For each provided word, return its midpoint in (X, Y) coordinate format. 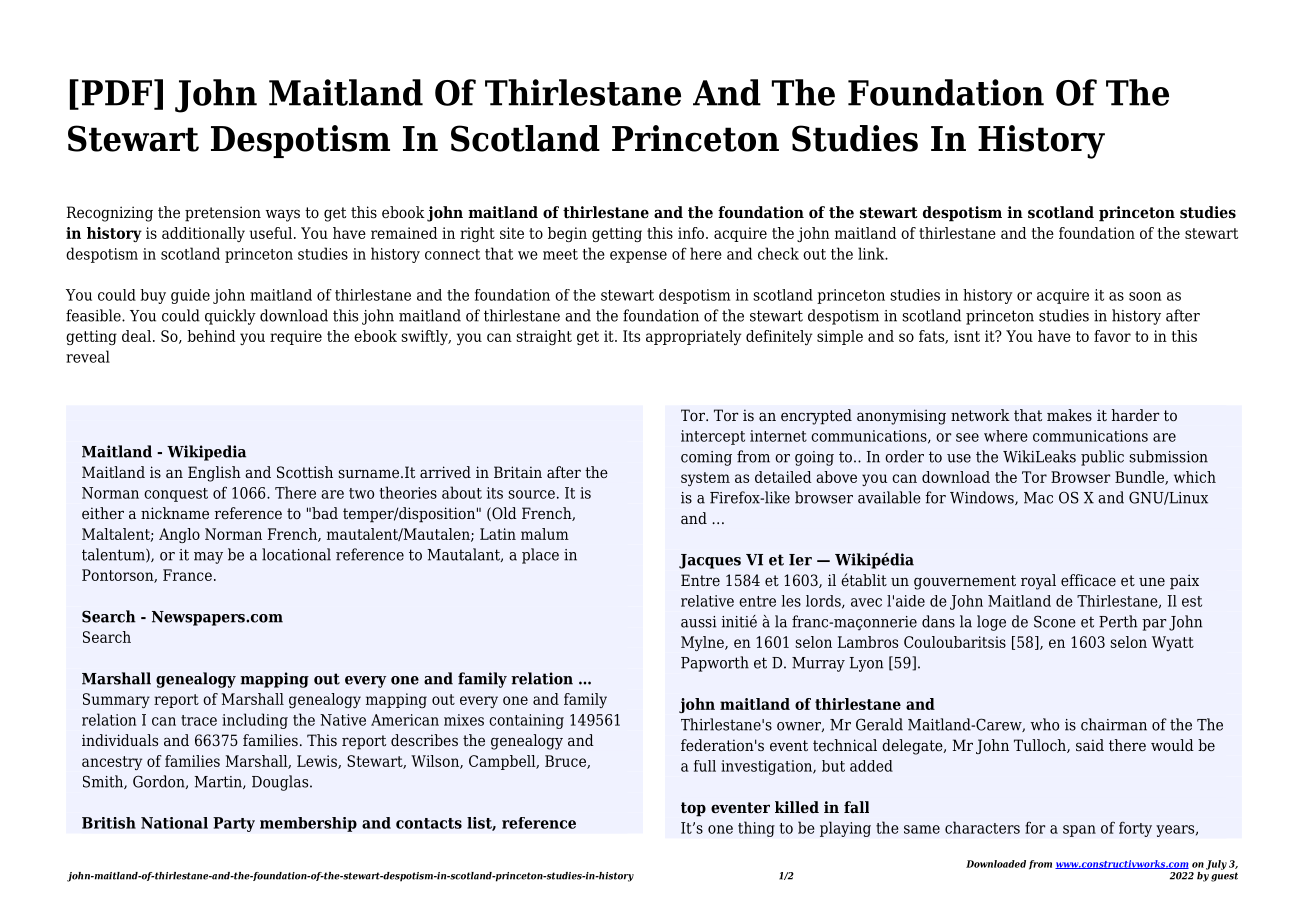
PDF (117, 93)
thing (756, 829)
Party (234, 824)
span (1079, 831)
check (778, 253)
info (692, 233)
